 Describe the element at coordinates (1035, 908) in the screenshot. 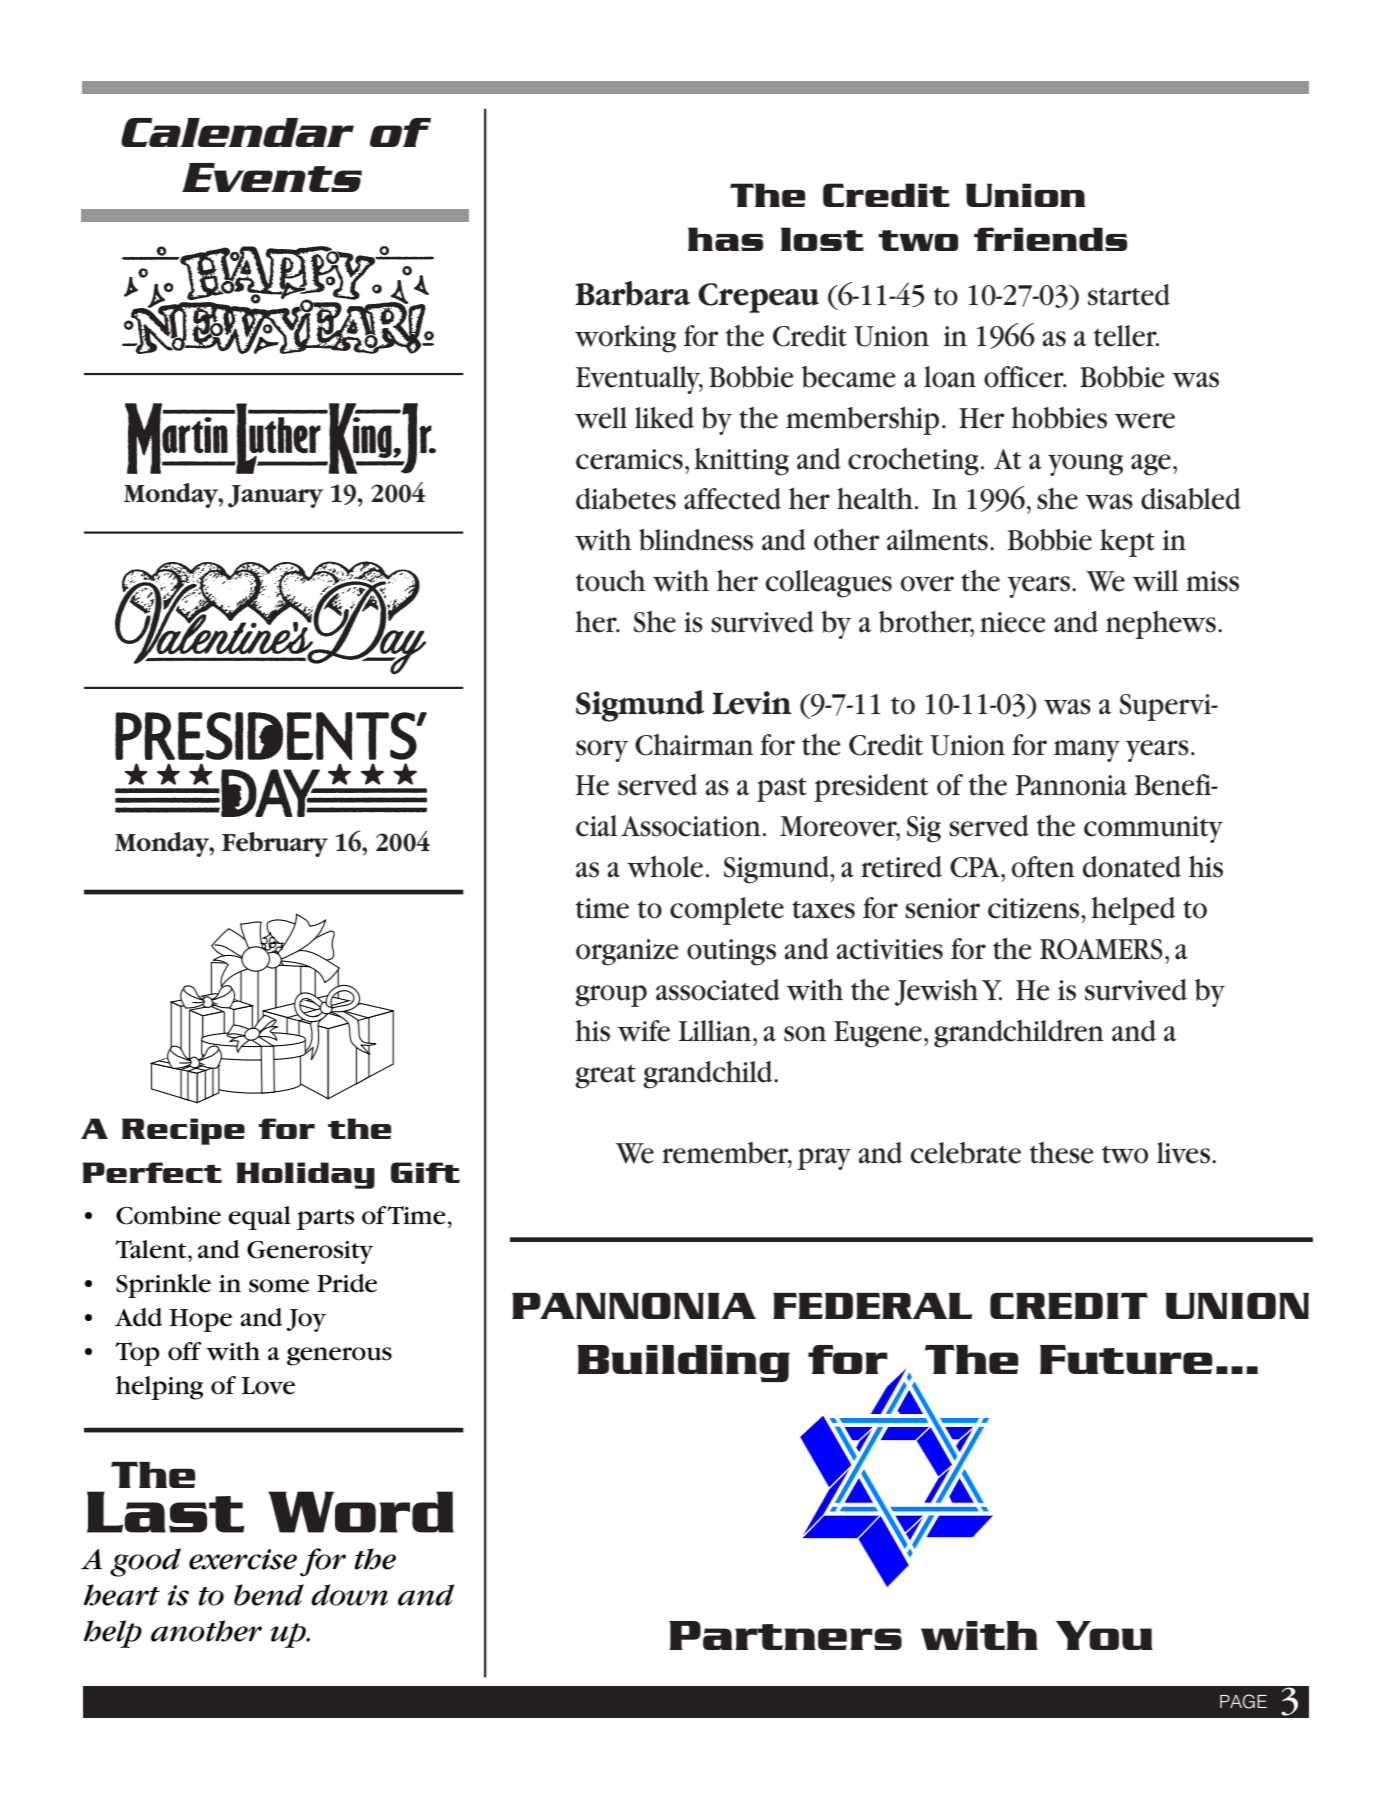

I see `citizens` at that location.
